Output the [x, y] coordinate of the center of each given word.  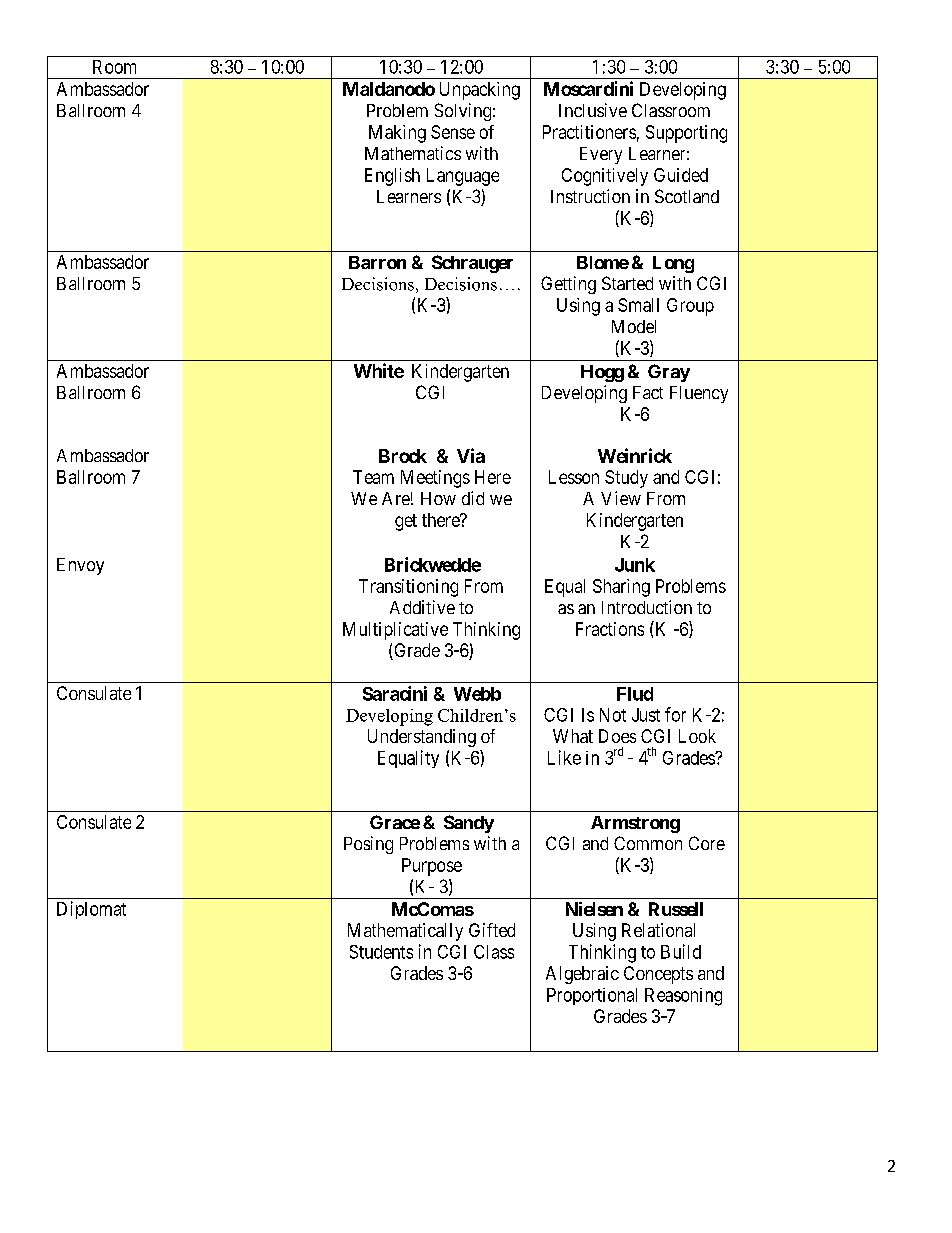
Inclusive [593, 110]
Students [381, 952]
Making [397, 134]
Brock [403, 456]
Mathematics [413, 153]
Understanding [422, 738]
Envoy [80, 566]
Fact [648, 392]
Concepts [658, 975]
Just [646, 715]
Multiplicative [395, 631]
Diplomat [91, 910]
